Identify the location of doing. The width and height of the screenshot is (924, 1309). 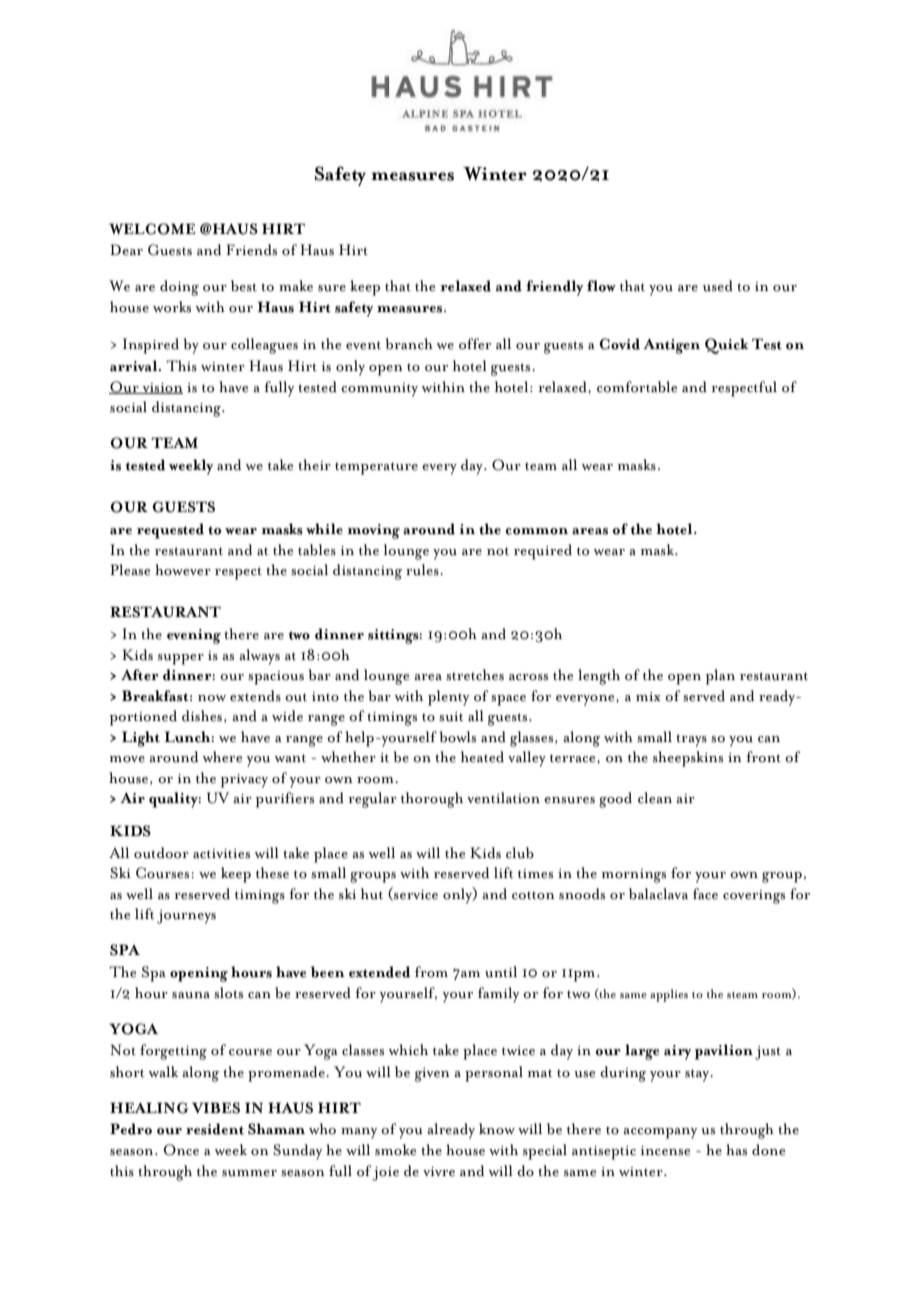
(179, 288).
